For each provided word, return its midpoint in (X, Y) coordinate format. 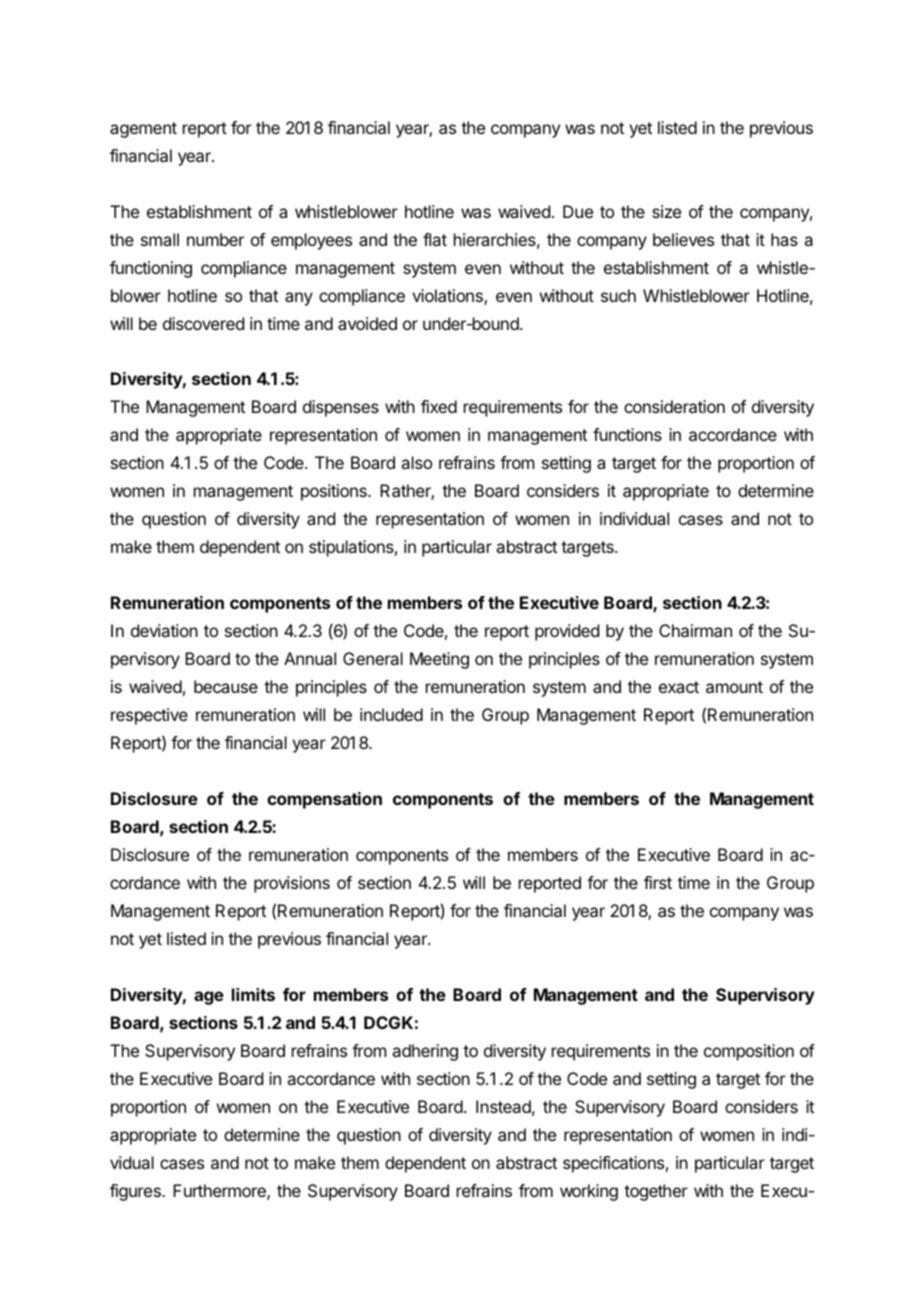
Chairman (695, 630)
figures (136, 1192)
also (416, 462)
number (215, 239)
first (658, 882)
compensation (324, 800)
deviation (164, 630)
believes (683, 239)
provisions (292, 884)
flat (435, 239)
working (589, 1192)
